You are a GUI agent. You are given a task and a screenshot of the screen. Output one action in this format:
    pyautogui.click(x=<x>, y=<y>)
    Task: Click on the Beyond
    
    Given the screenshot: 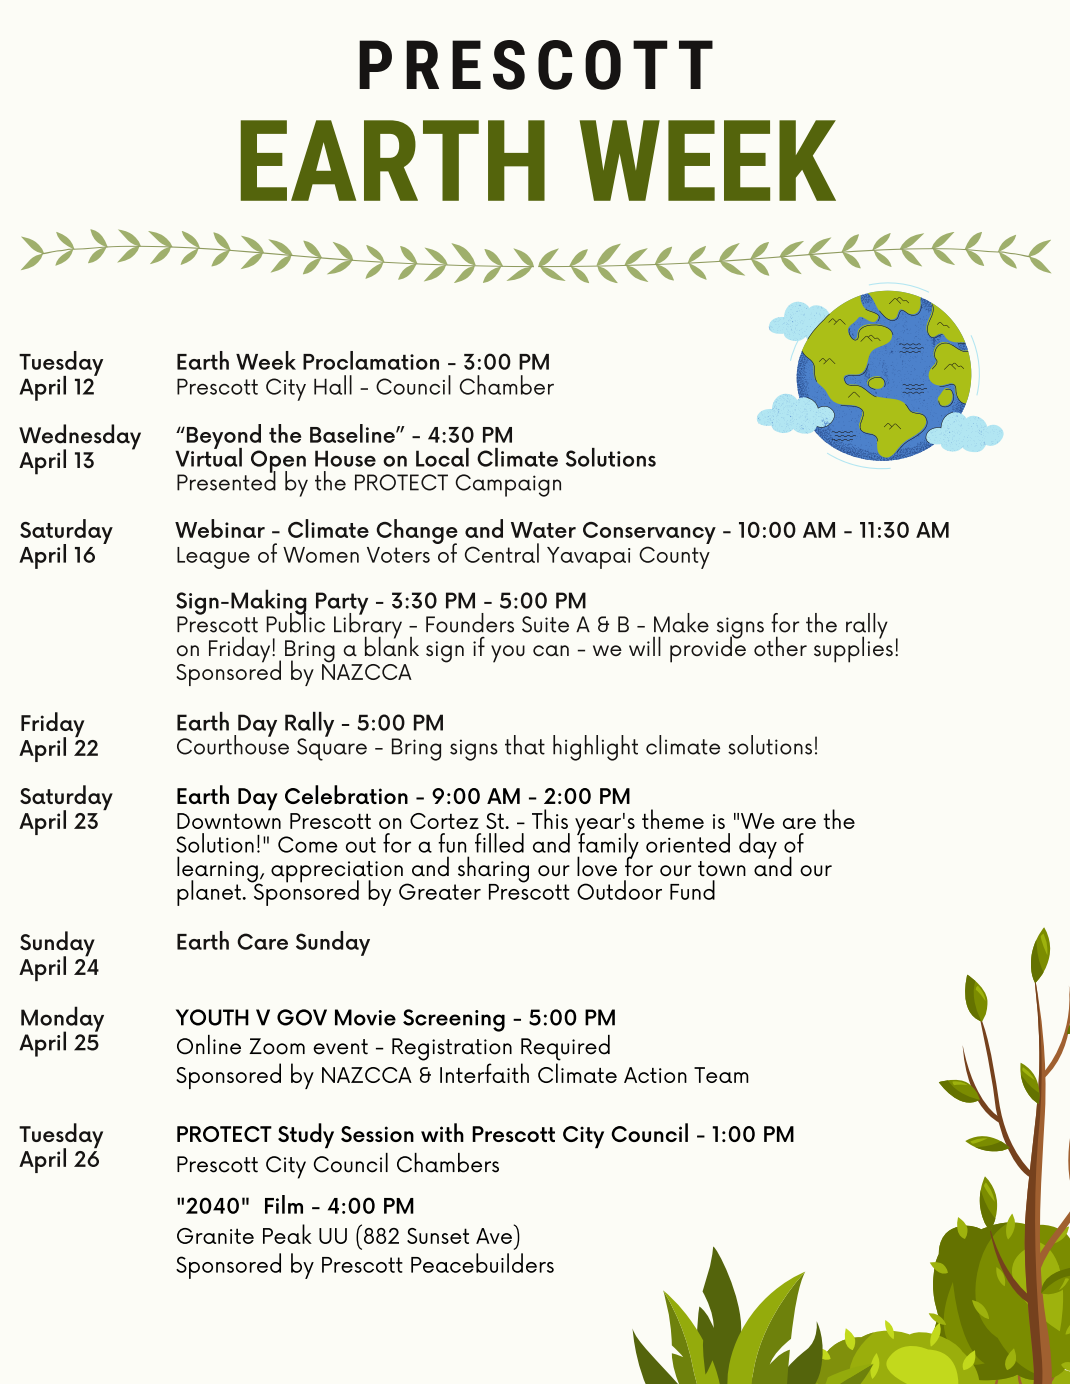 What is the action you would take?
    pyautogui.click(x=222, y=437)
